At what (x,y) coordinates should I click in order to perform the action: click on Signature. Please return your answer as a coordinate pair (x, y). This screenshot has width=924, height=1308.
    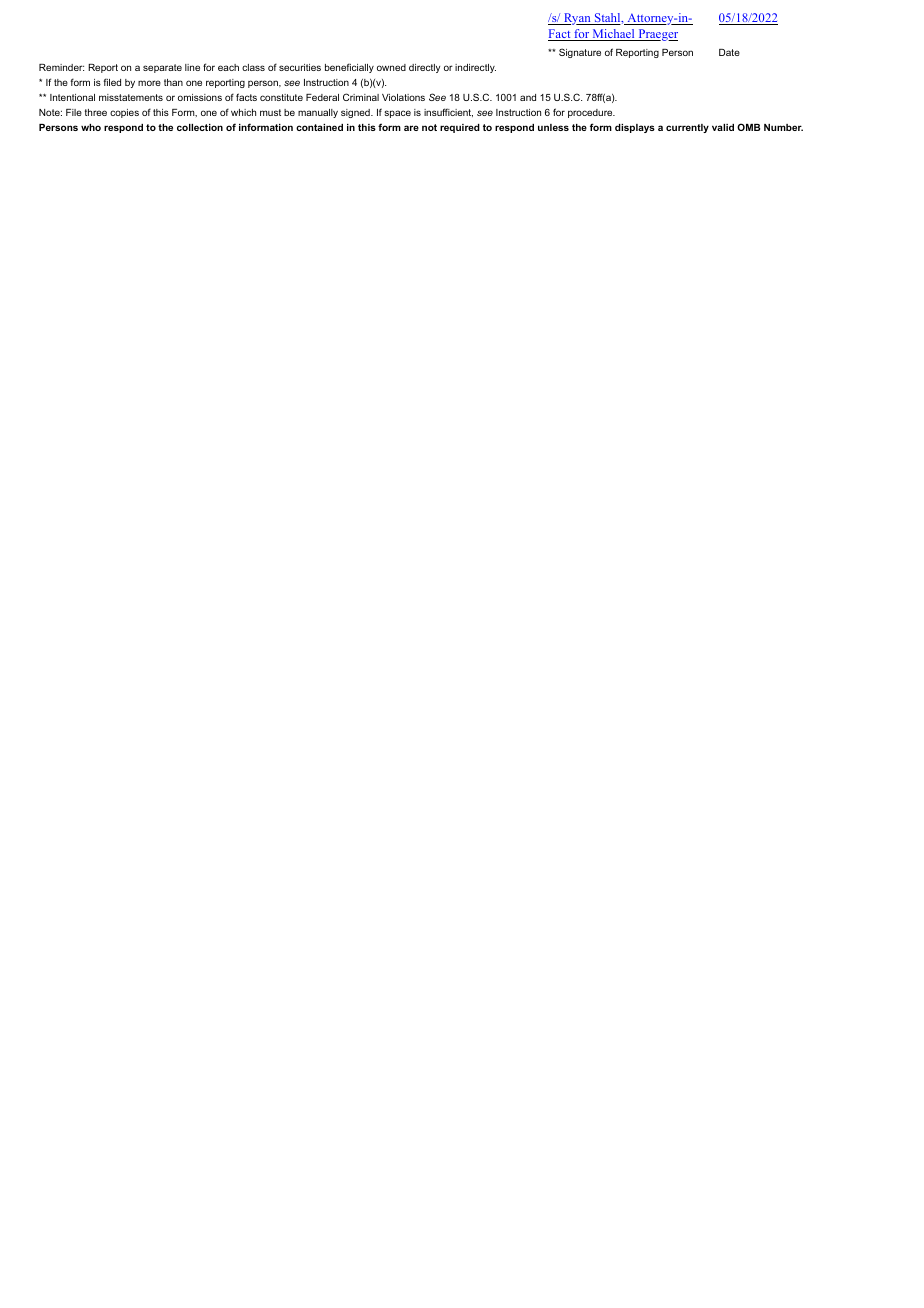
    Looking at the image, I should click on (580, 53).
